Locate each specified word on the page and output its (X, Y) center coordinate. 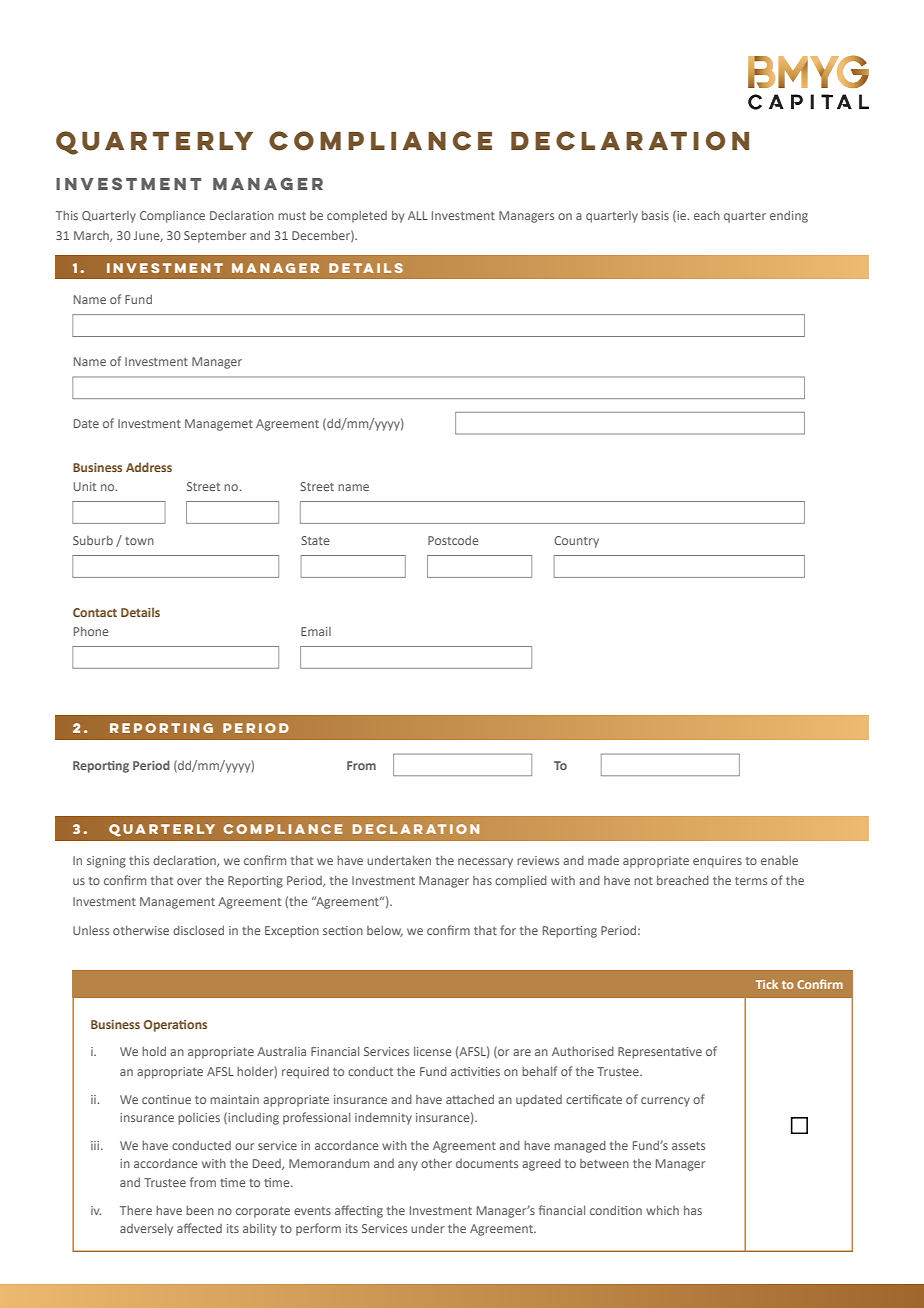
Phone (91, 631)
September (215, 237)
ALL (418, 215)
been (200, 1210)
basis (655, 215)
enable (779, 860)
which (662, 1210)
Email (316, 631)
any (408, 1166)
